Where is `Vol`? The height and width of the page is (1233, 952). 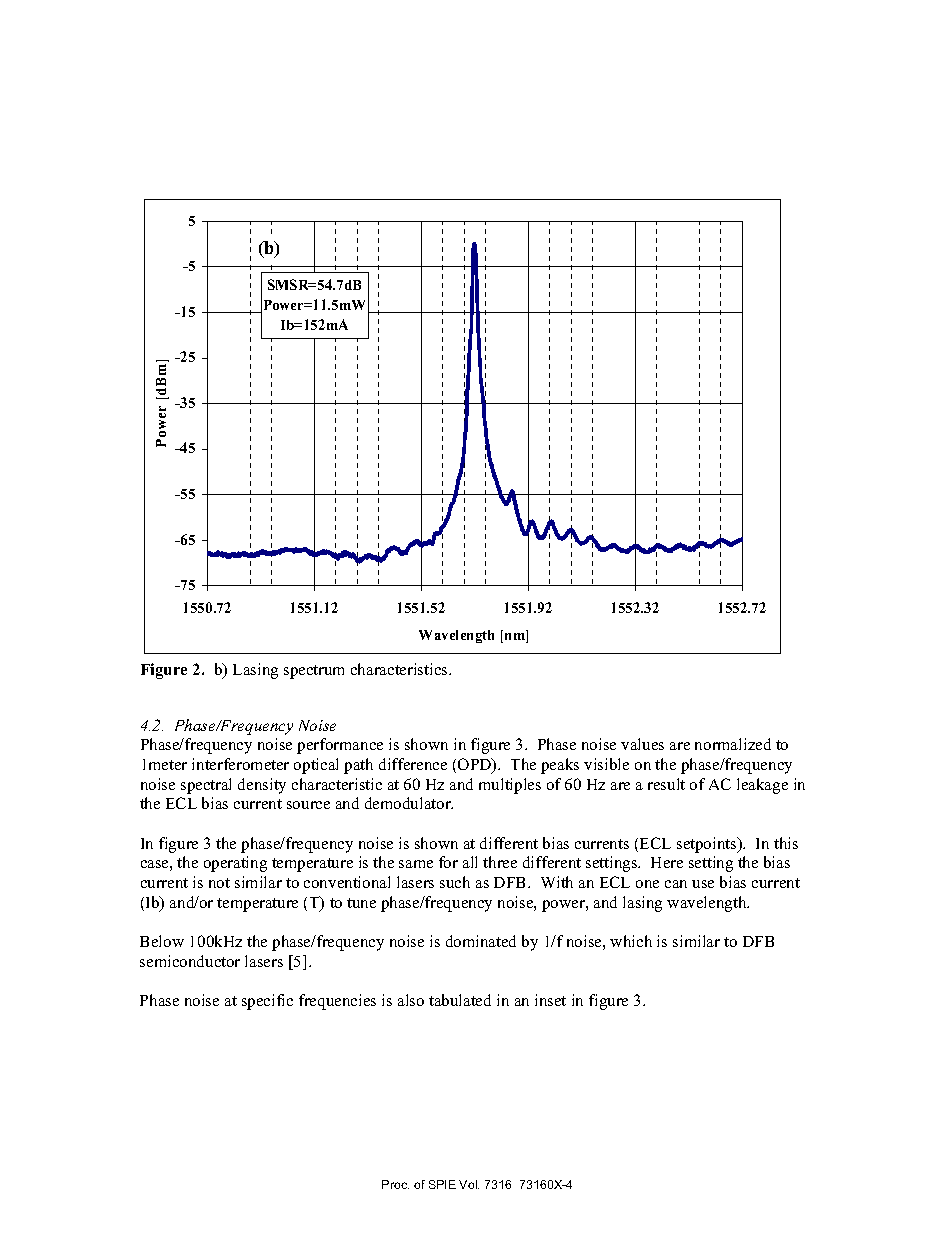
Vol is located at coordinates (469, 1184).
